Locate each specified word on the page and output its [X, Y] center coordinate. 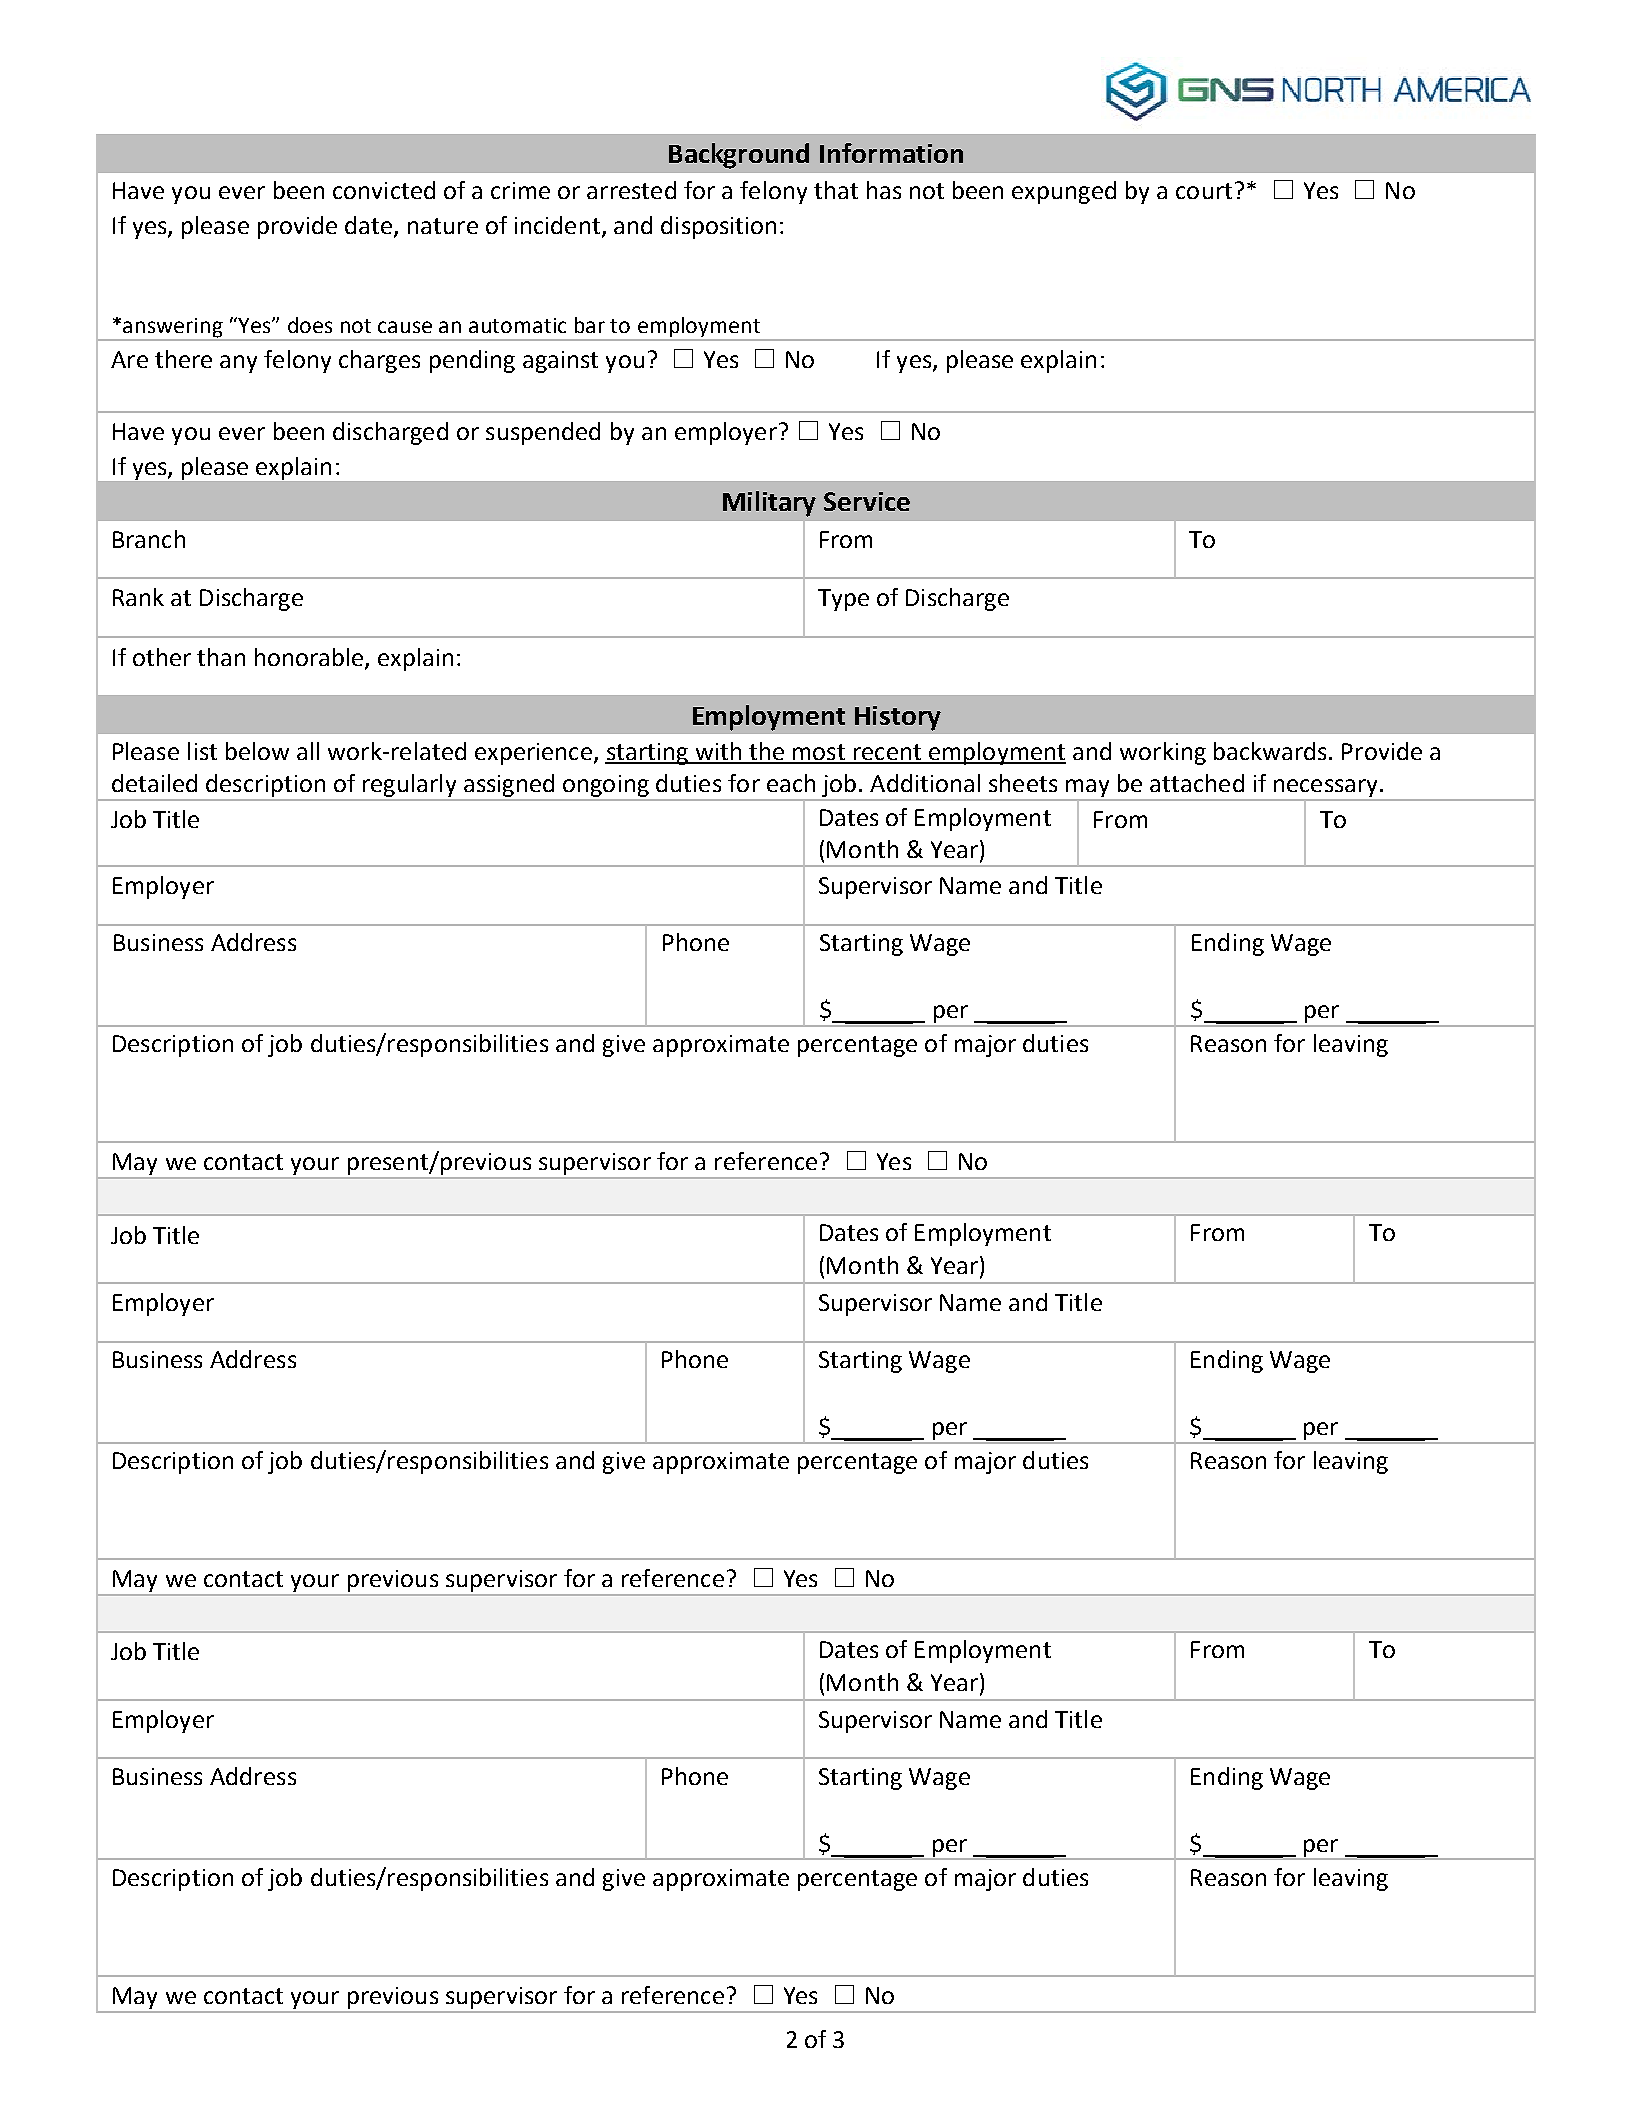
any [238, 364]
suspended [543, 433]
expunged [1064, 192]
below [257, 751]
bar [590, 325]
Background [739, 156]
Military [769, 504]
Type [843, 600]
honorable [310, 658]
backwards [1270, 751]
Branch [149, 539]
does [310, 325]
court [1204, 191]
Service [867, 501]
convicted [384, 190]
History [898, 718]
